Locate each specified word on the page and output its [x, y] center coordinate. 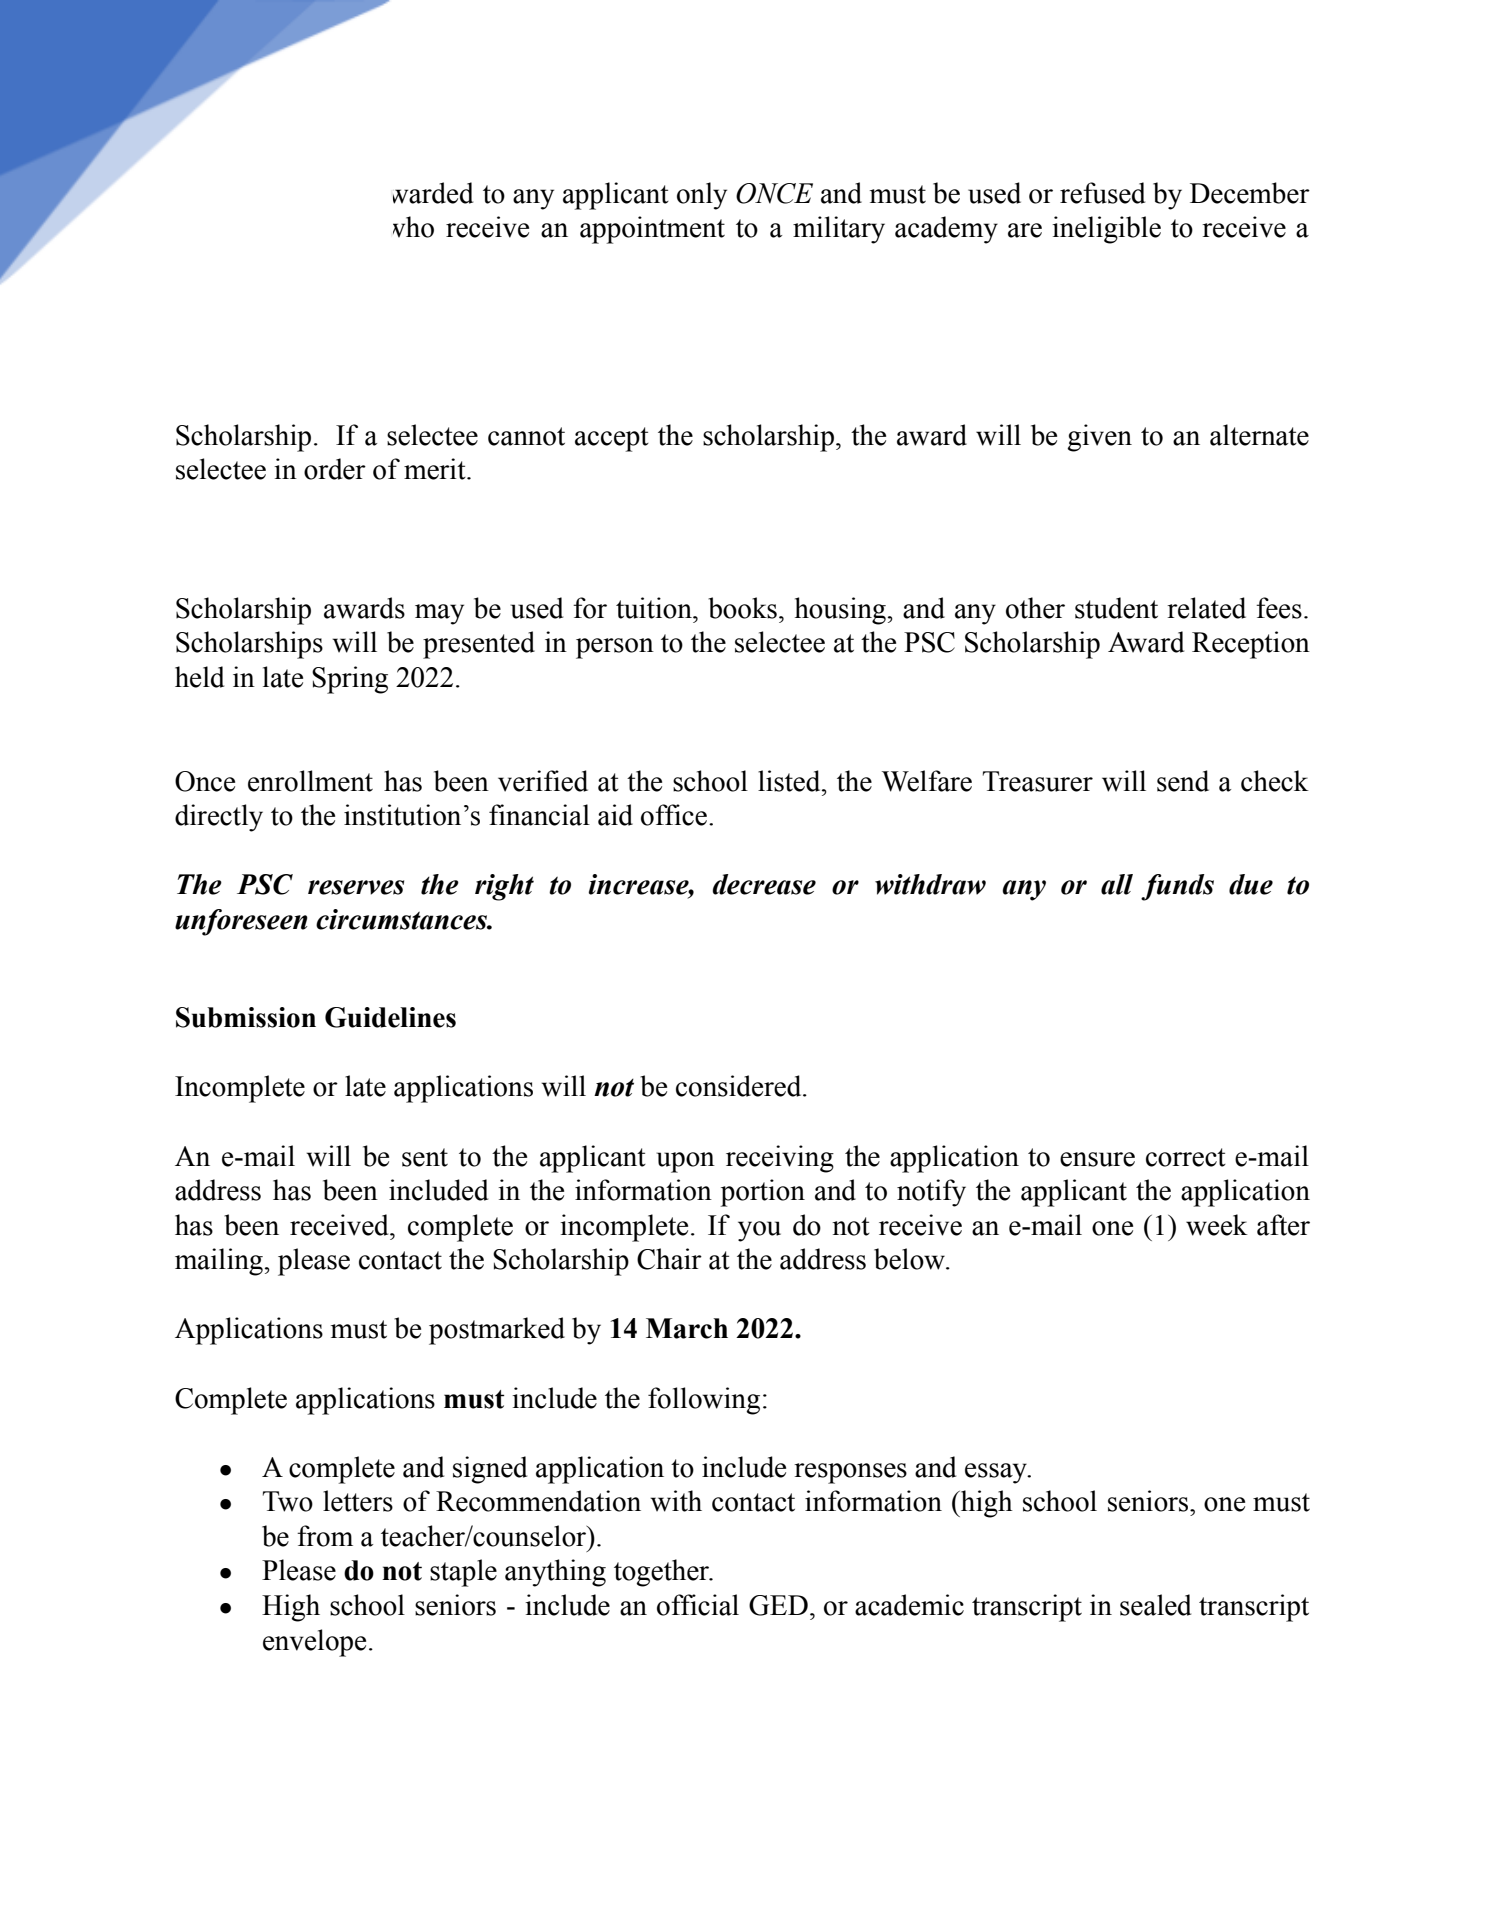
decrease [764, 884]
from [325, 1536]
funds [1177, 887]
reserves [356, 887]
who [413, 227]
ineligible [1106, 230]
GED [778, 1605]
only [702, 196]
